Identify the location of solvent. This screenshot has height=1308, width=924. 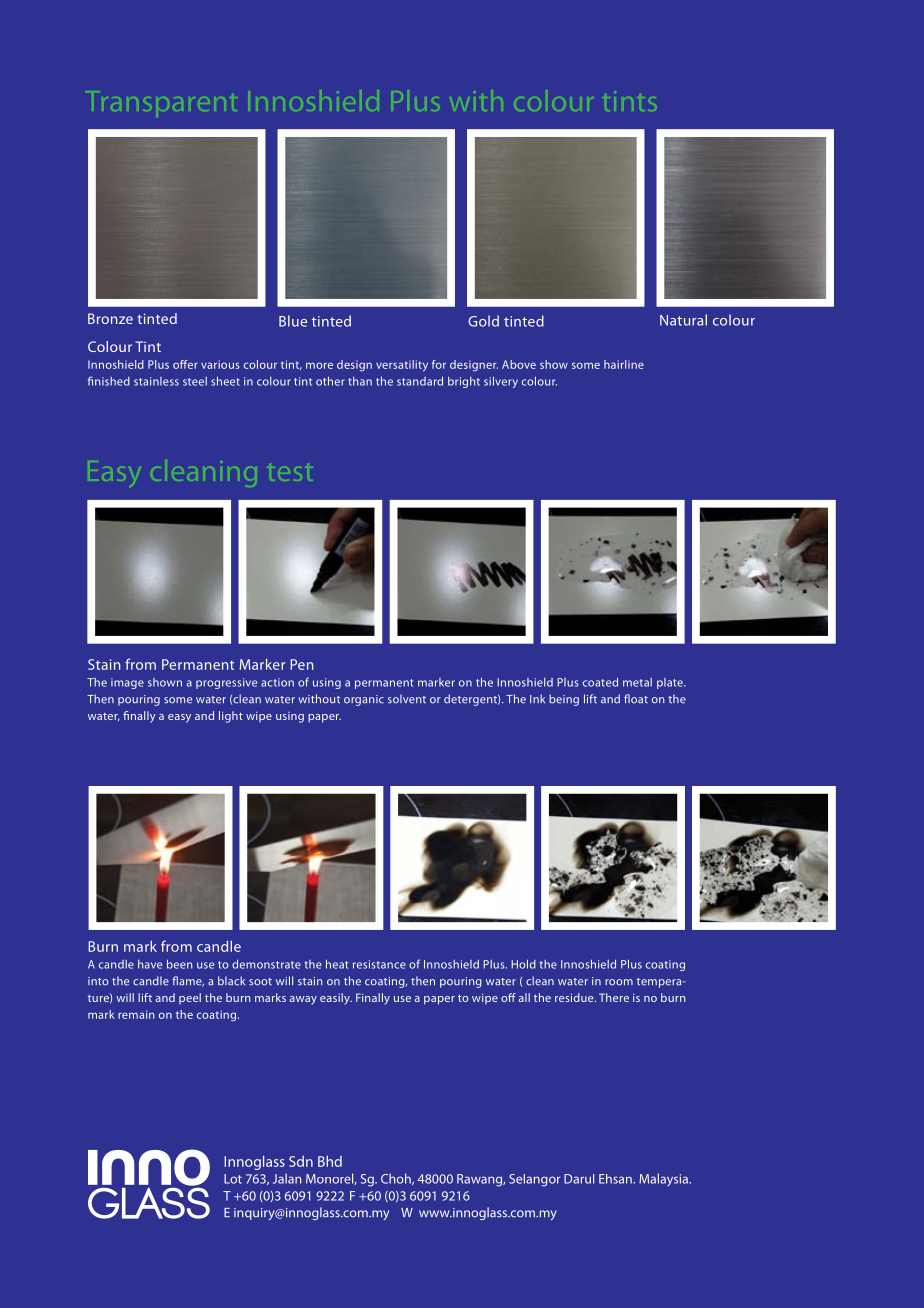
(407, 699).
